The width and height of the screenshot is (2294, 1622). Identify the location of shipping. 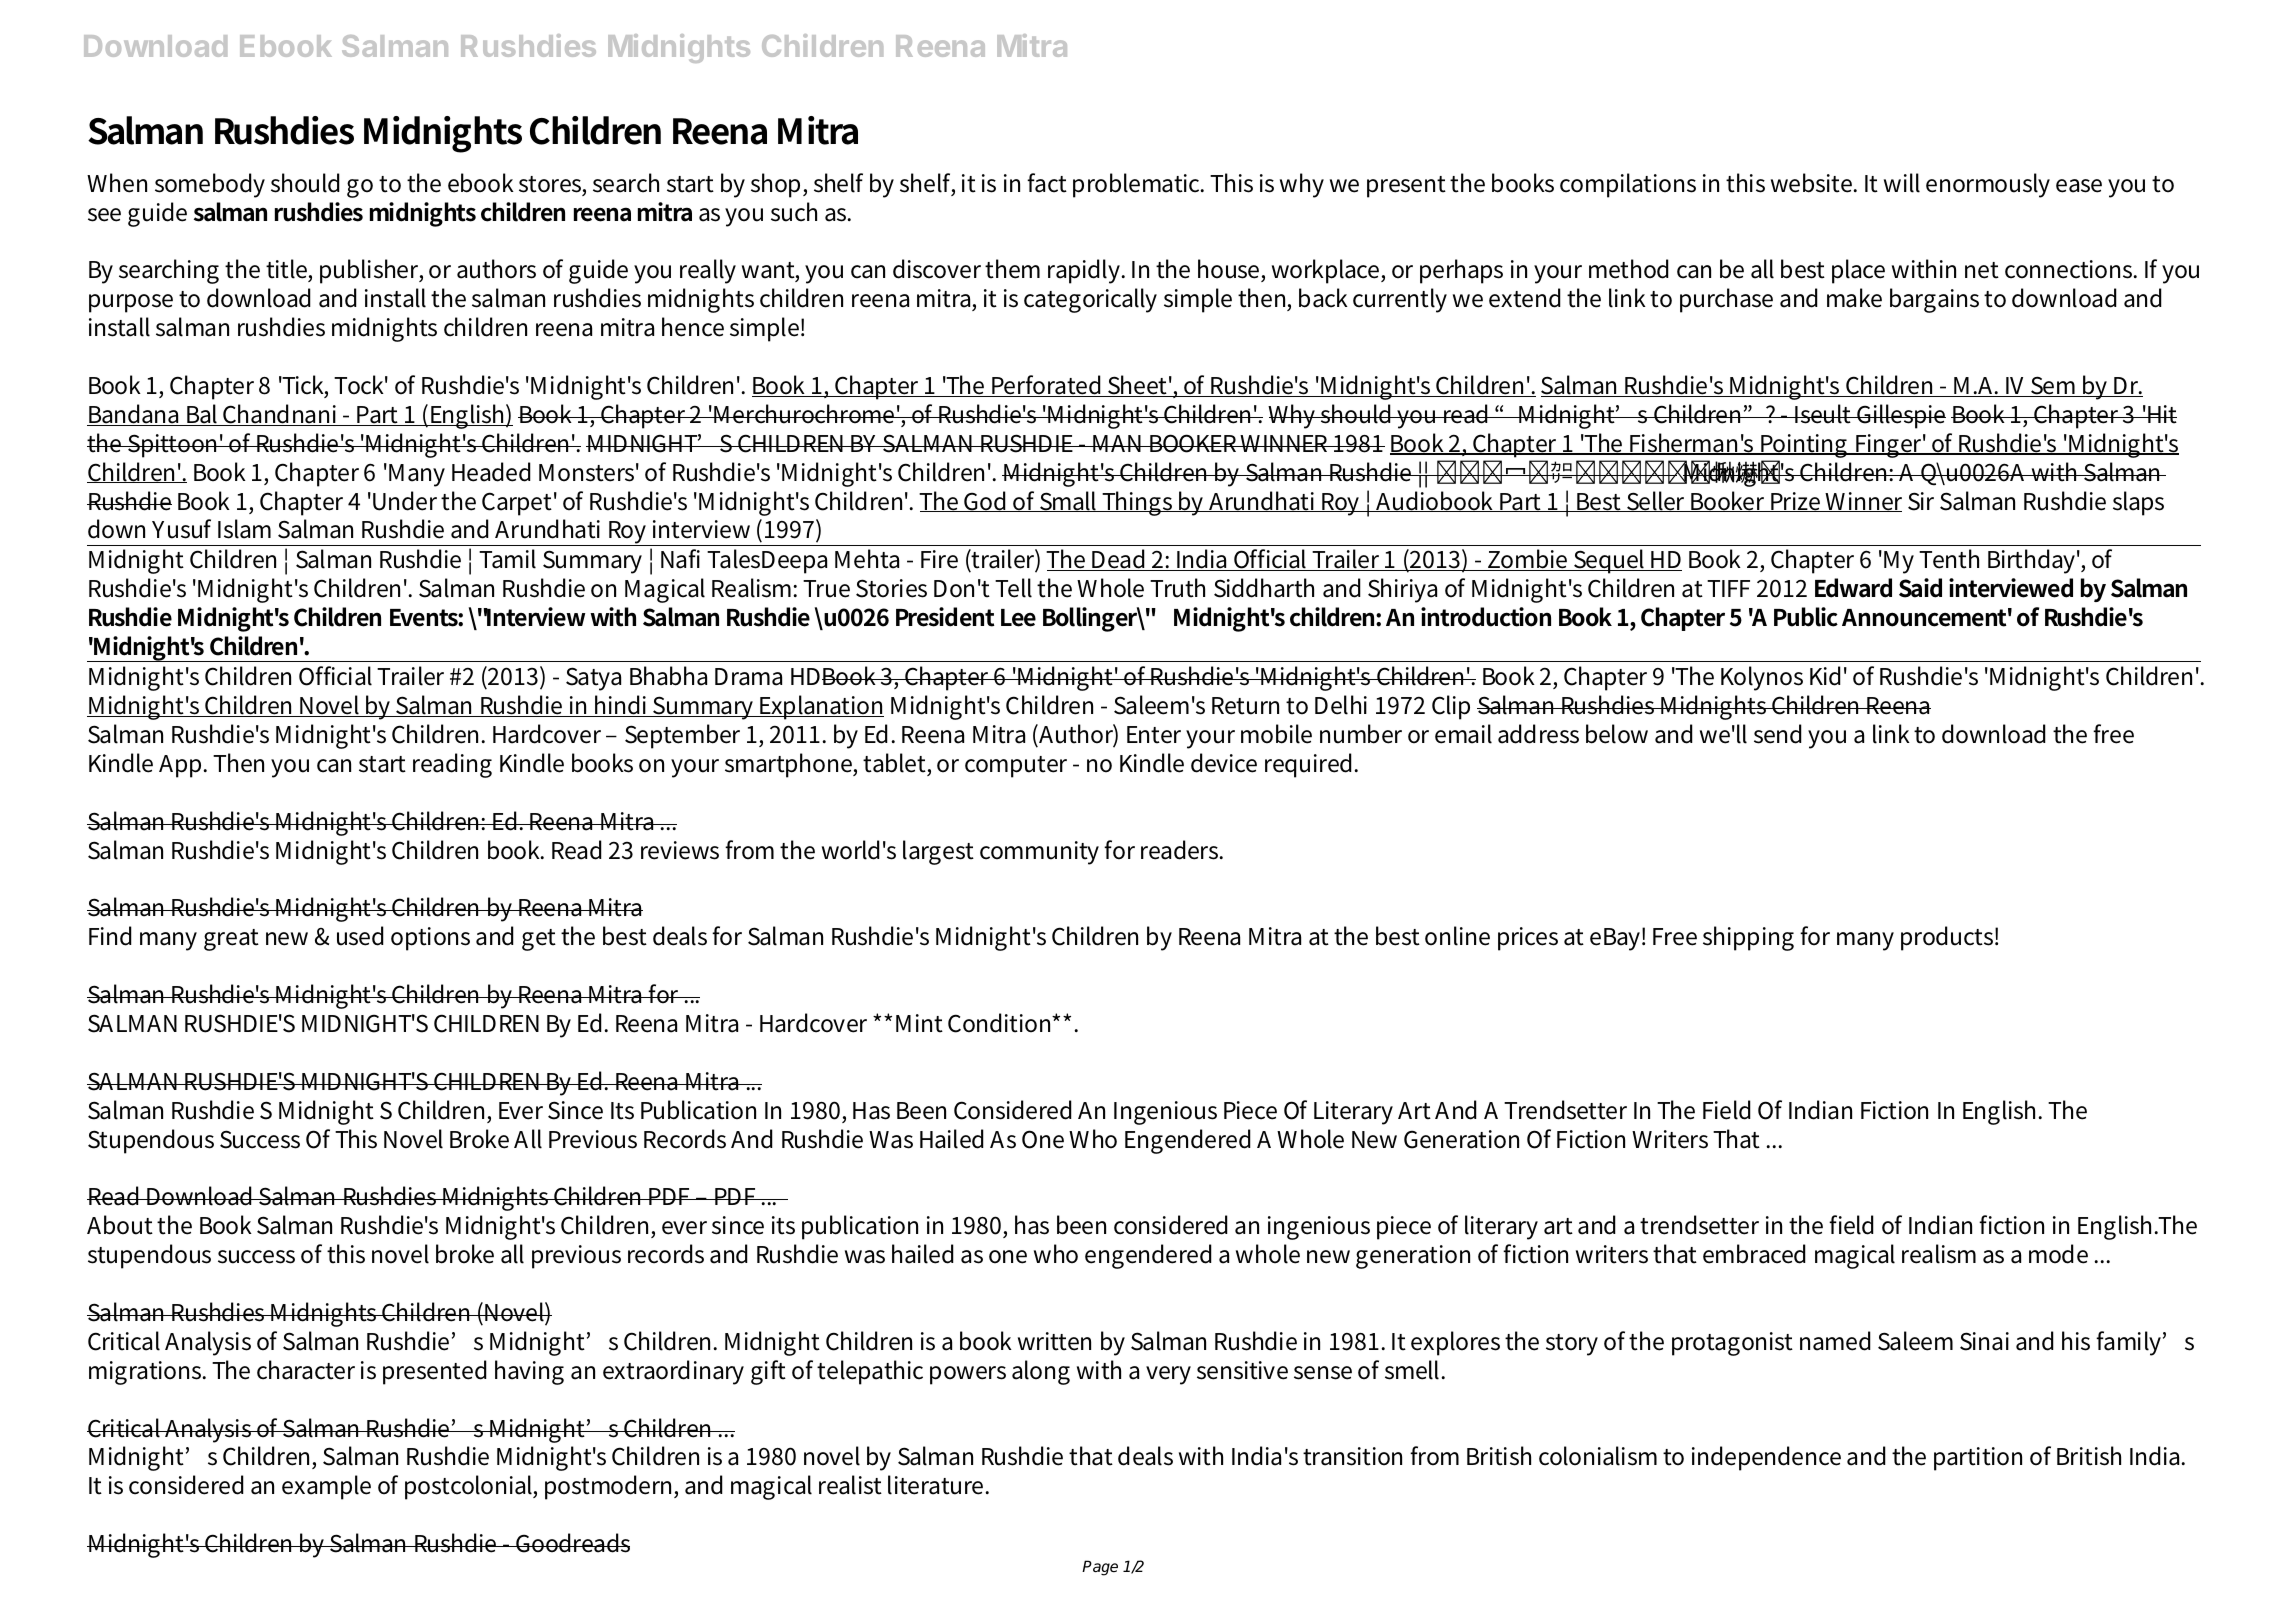
(1748, 938).
